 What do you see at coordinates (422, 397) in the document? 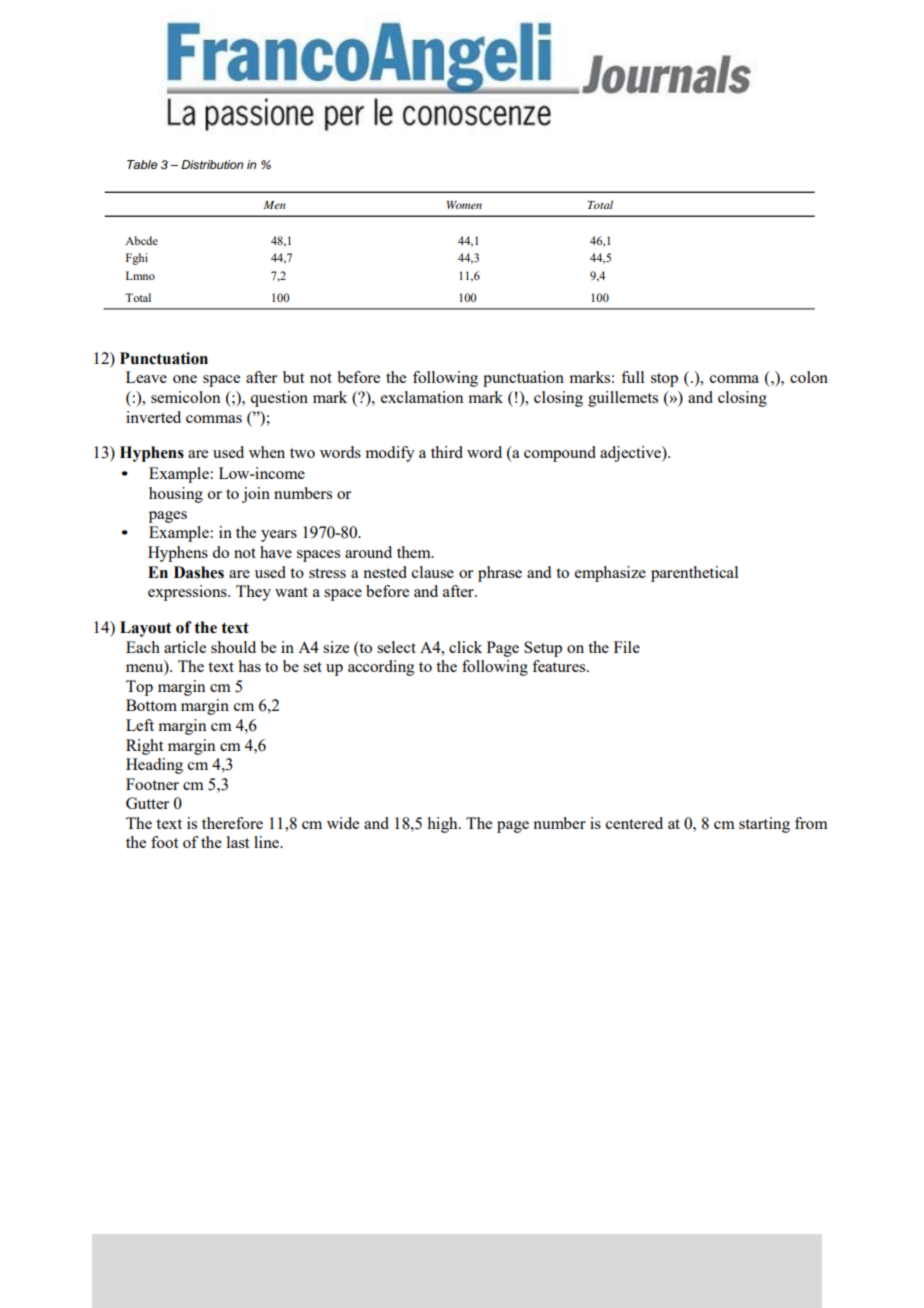
I see `exclamation` at bounding box center [422, 397].
